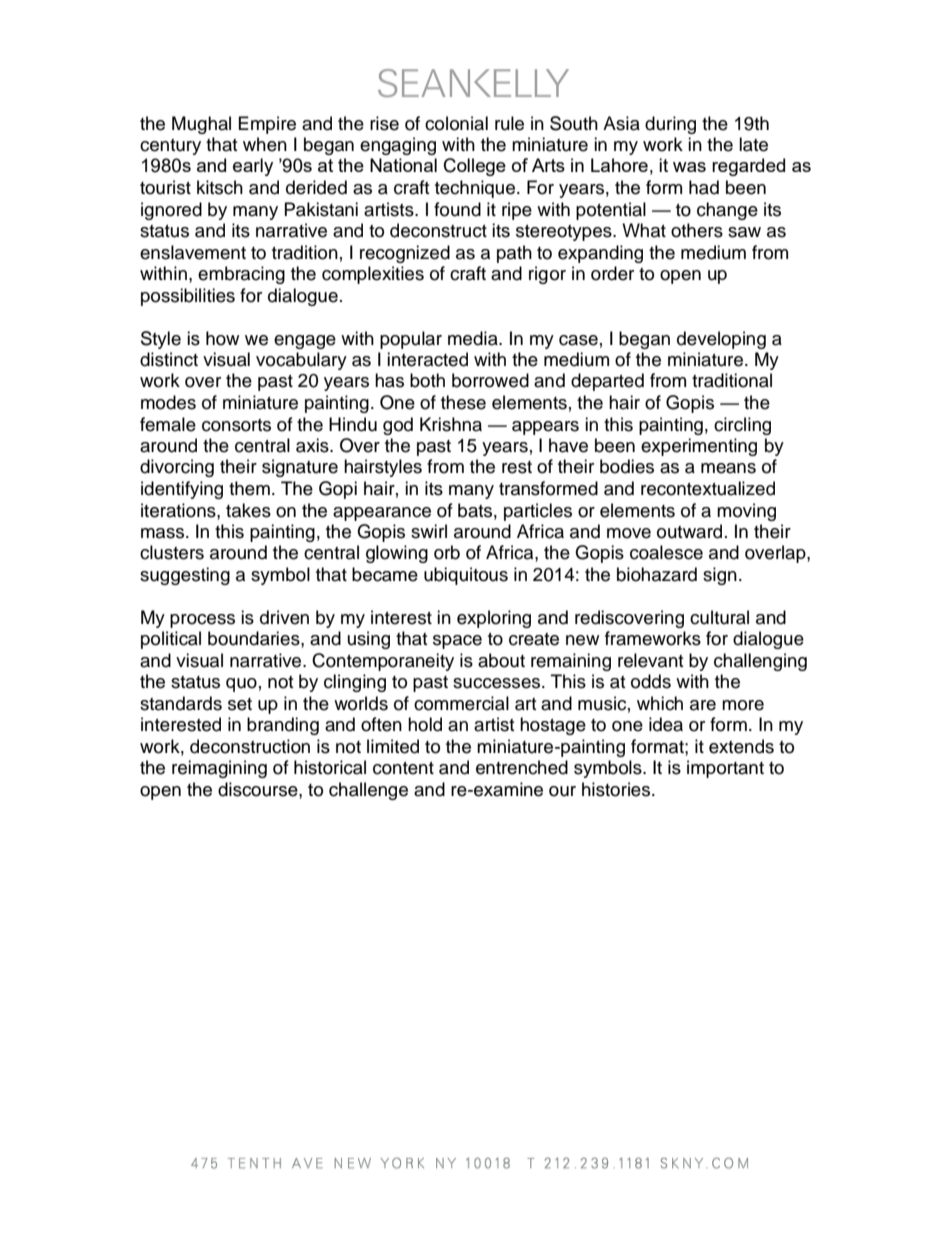 Image resolution: width=952 pixels, height=1233 pixels. I want to click on content, so click(403, 768).
